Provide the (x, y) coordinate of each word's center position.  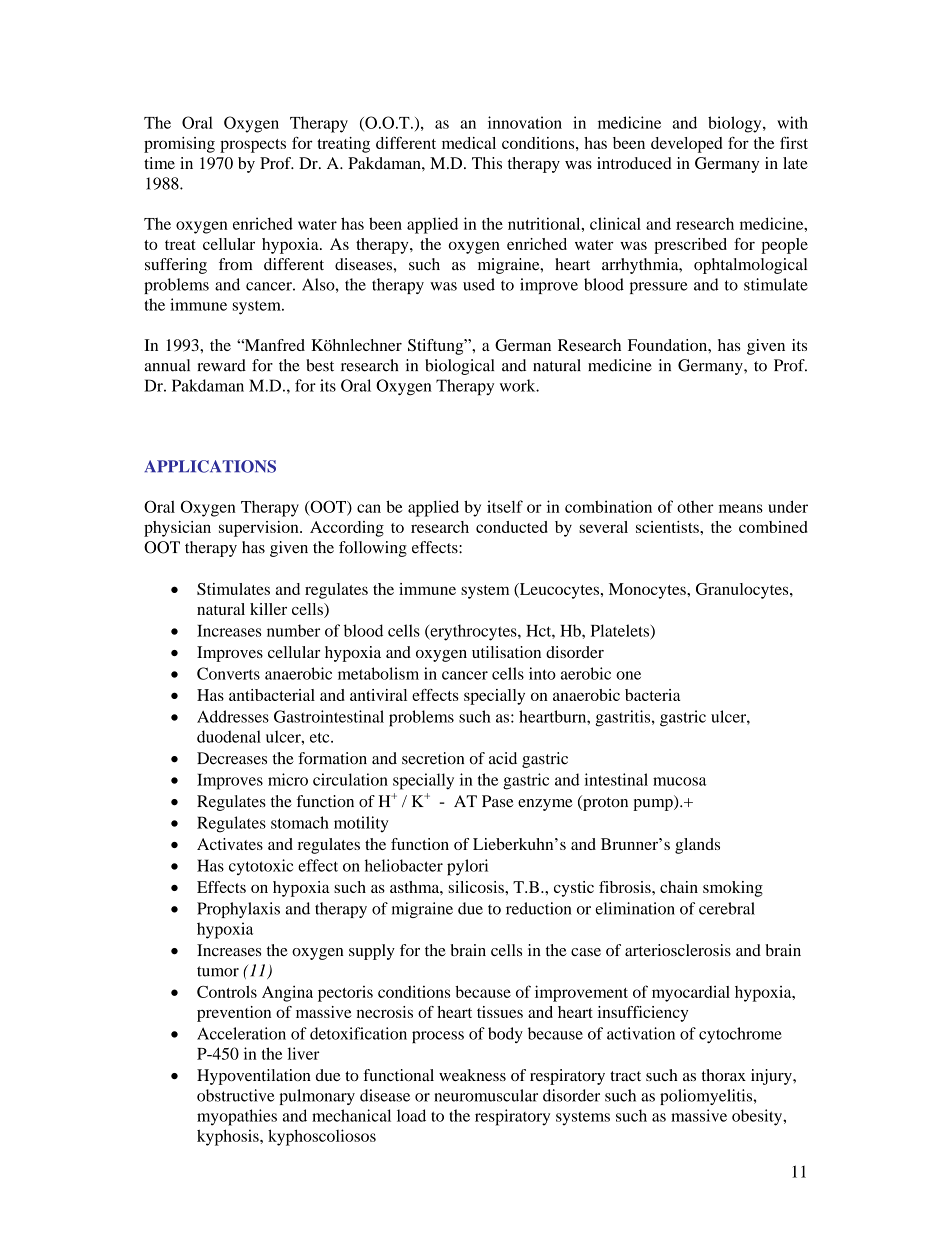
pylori (467, 867)
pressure (659, 288)
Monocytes (648, 591)
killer (268, 609)
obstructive (236, 1095)
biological (459, 367)
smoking (733, 889)
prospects (253, 146)
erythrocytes (473, 632)
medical (469, 143)
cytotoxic (261, 867)
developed (686, 145)
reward (221, 365)
